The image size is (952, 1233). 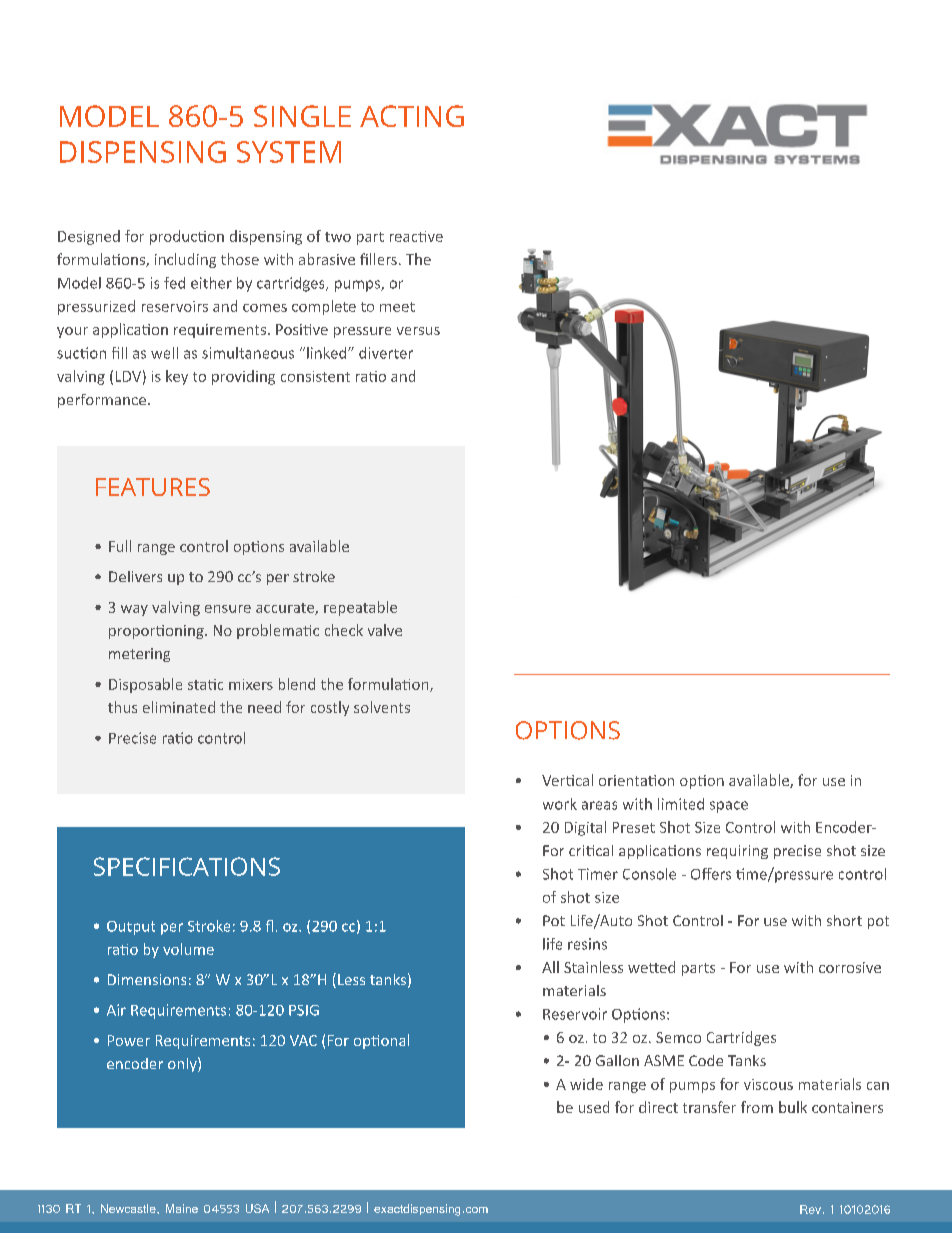 What do you see at coordinates (412, 116) in the image?
I see `ACTING` at bounding box center [412, 116].
